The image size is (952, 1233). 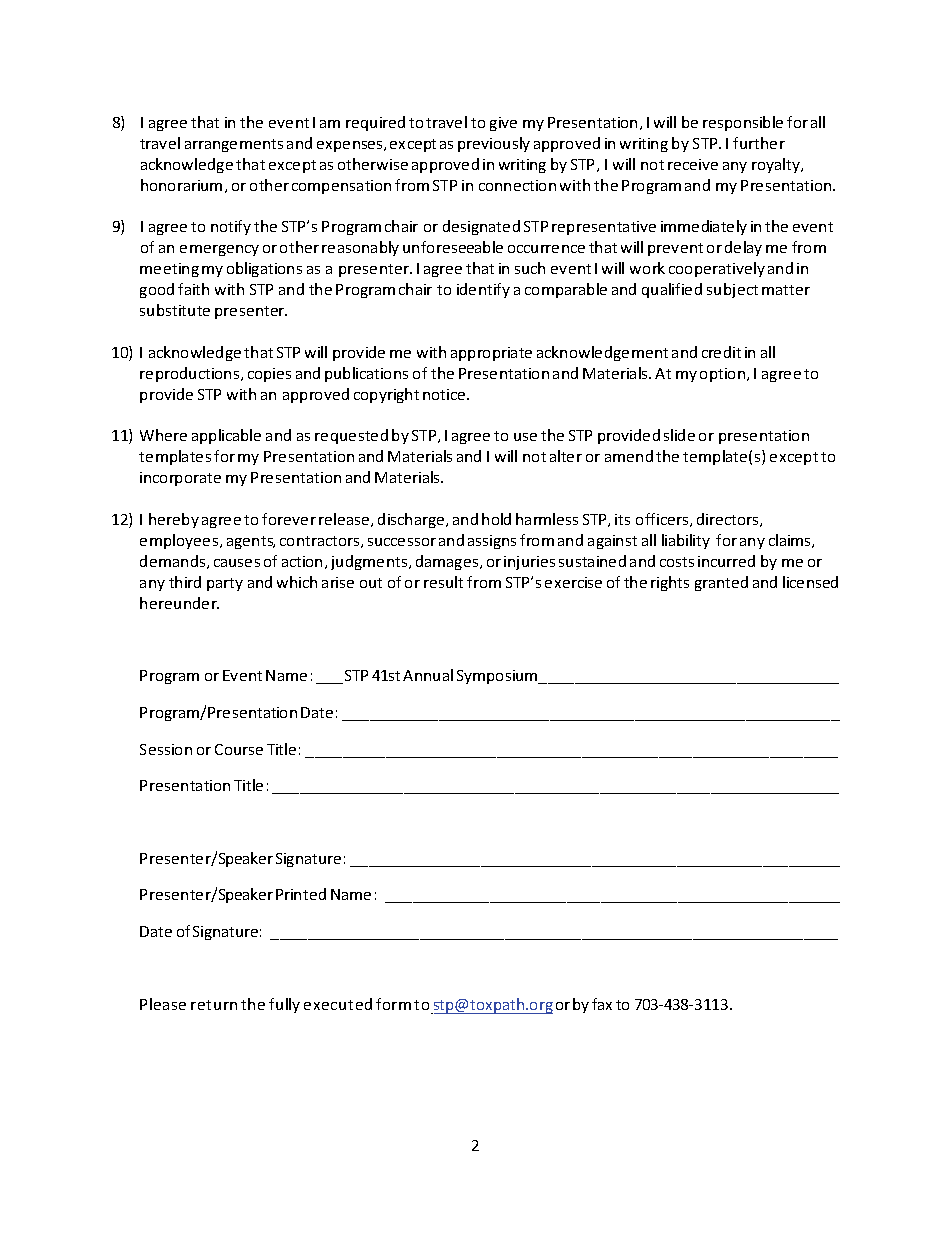 What do you see at coordinates (393, 1004) in the screenshot?
I see `form` at bounding box center [393, 1004].
